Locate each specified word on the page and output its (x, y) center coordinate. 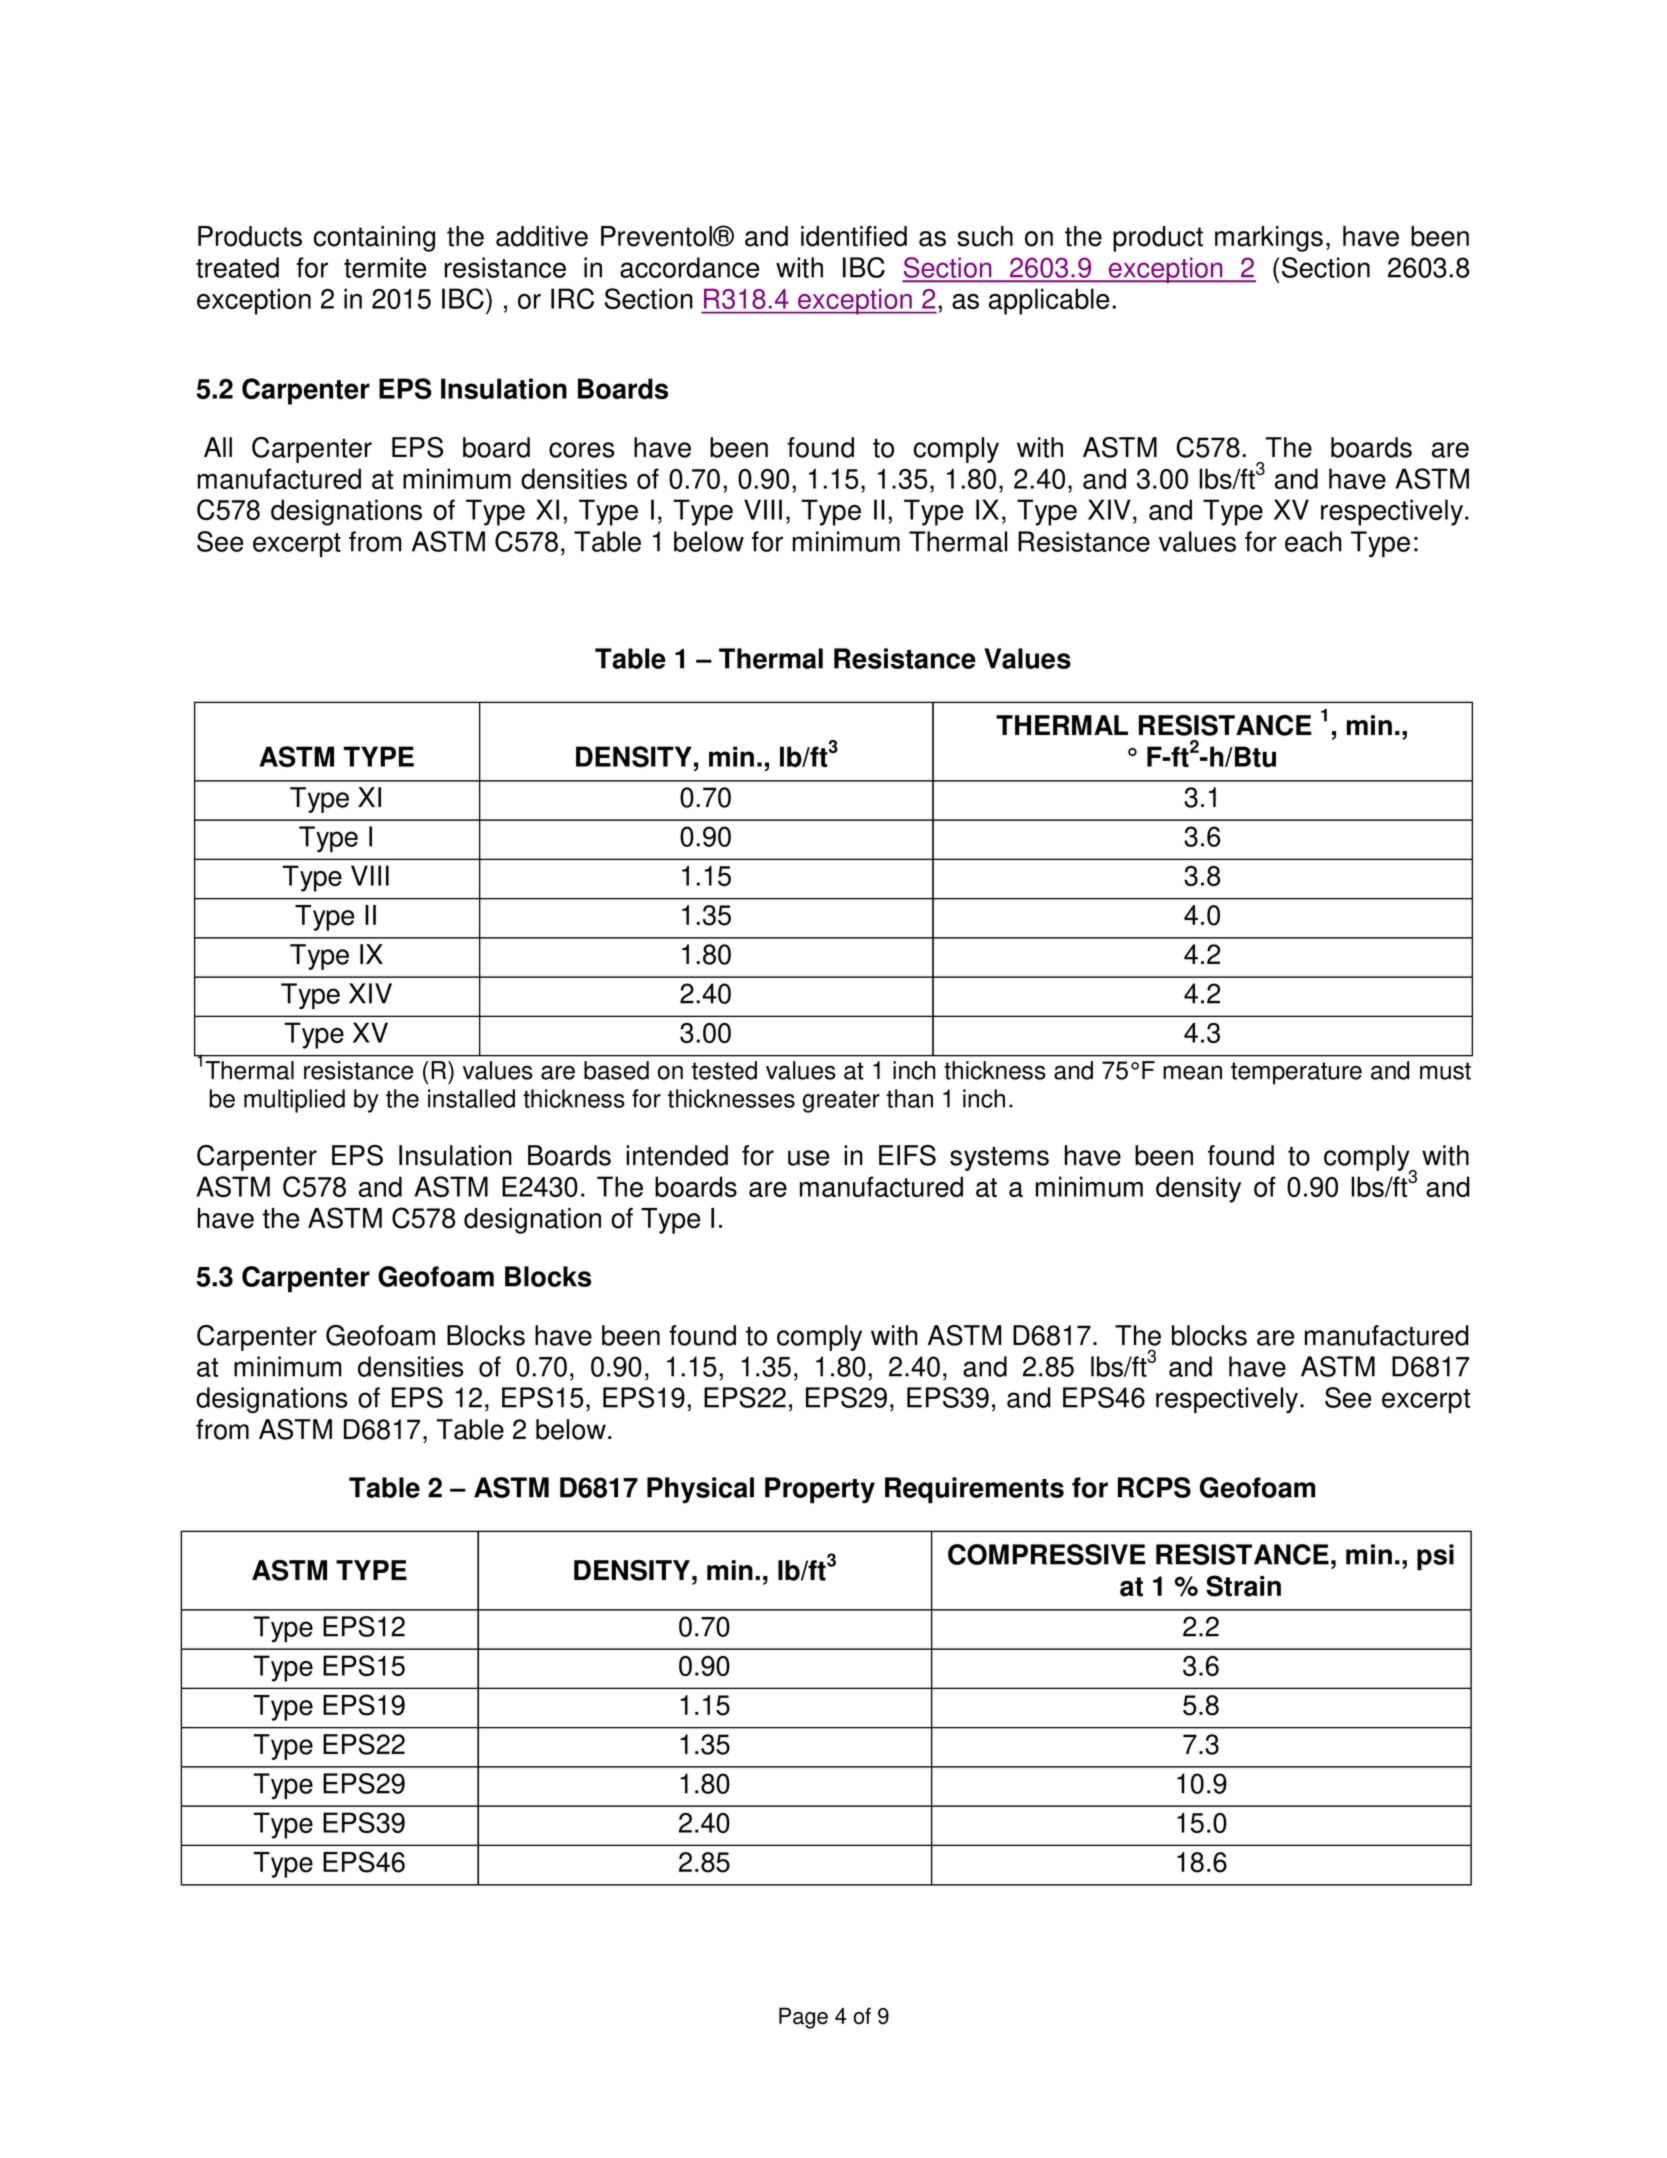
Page (803, 2018)
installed (471, 1098)
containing (374, 239)
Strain (1243, 1586)
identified (854, 236)
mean (1192, 1072)
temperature (1296, 1073)
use (808, 1158)
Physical (700, 1490)
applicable (1049, 301)
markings (1269, 239)
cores (582, 450)
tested (724, 1070)
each (1313, 541)
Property (820, 1490)
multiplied (294, 1101)
